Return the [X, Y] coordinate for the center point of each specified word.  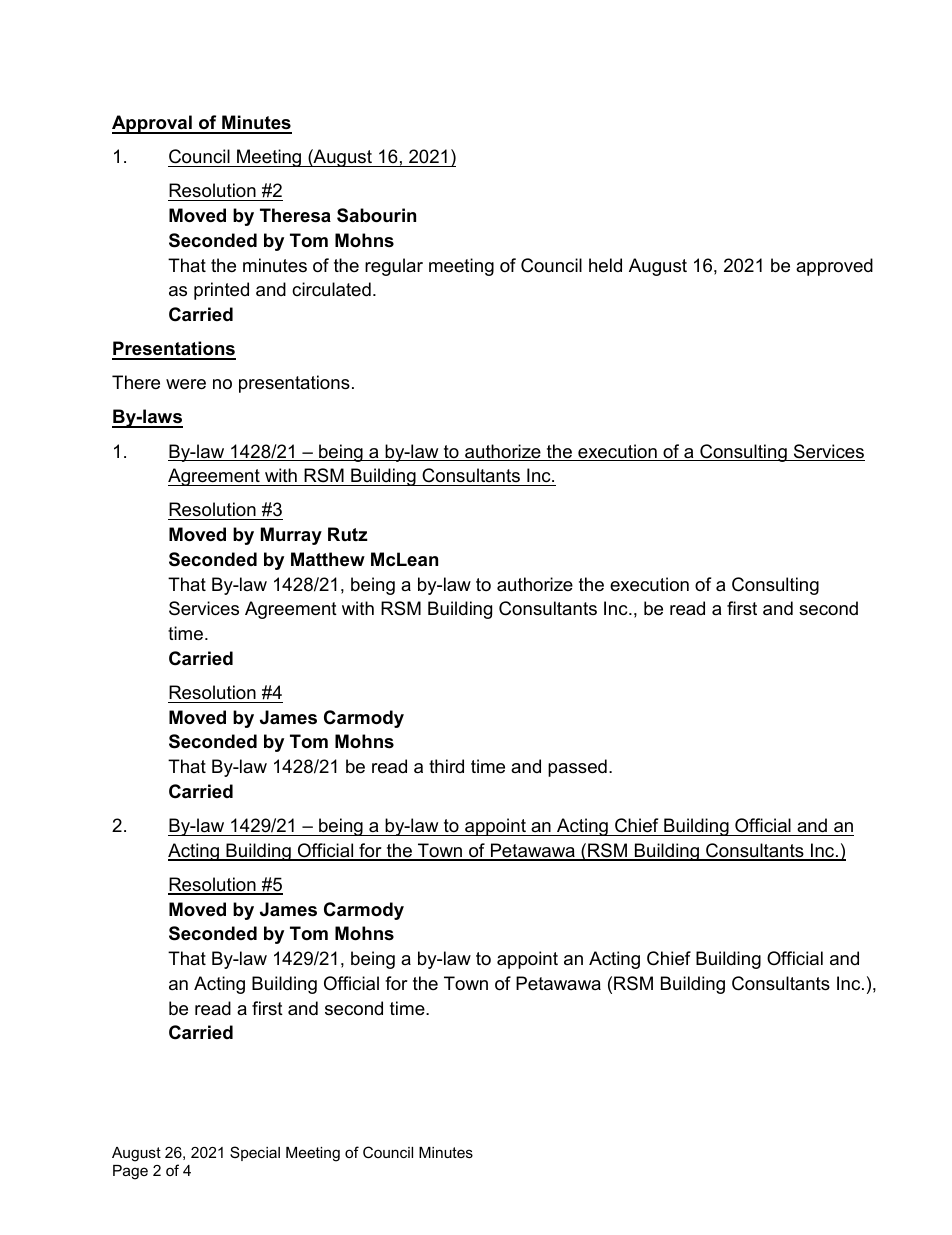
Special [255, 1153]
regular [394, 267]
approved [834, 267]
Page [130, 1172]
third [446, 766]
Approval [153, 124]
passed [577, 768]
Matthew [328, 559]
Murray [291, 536]
